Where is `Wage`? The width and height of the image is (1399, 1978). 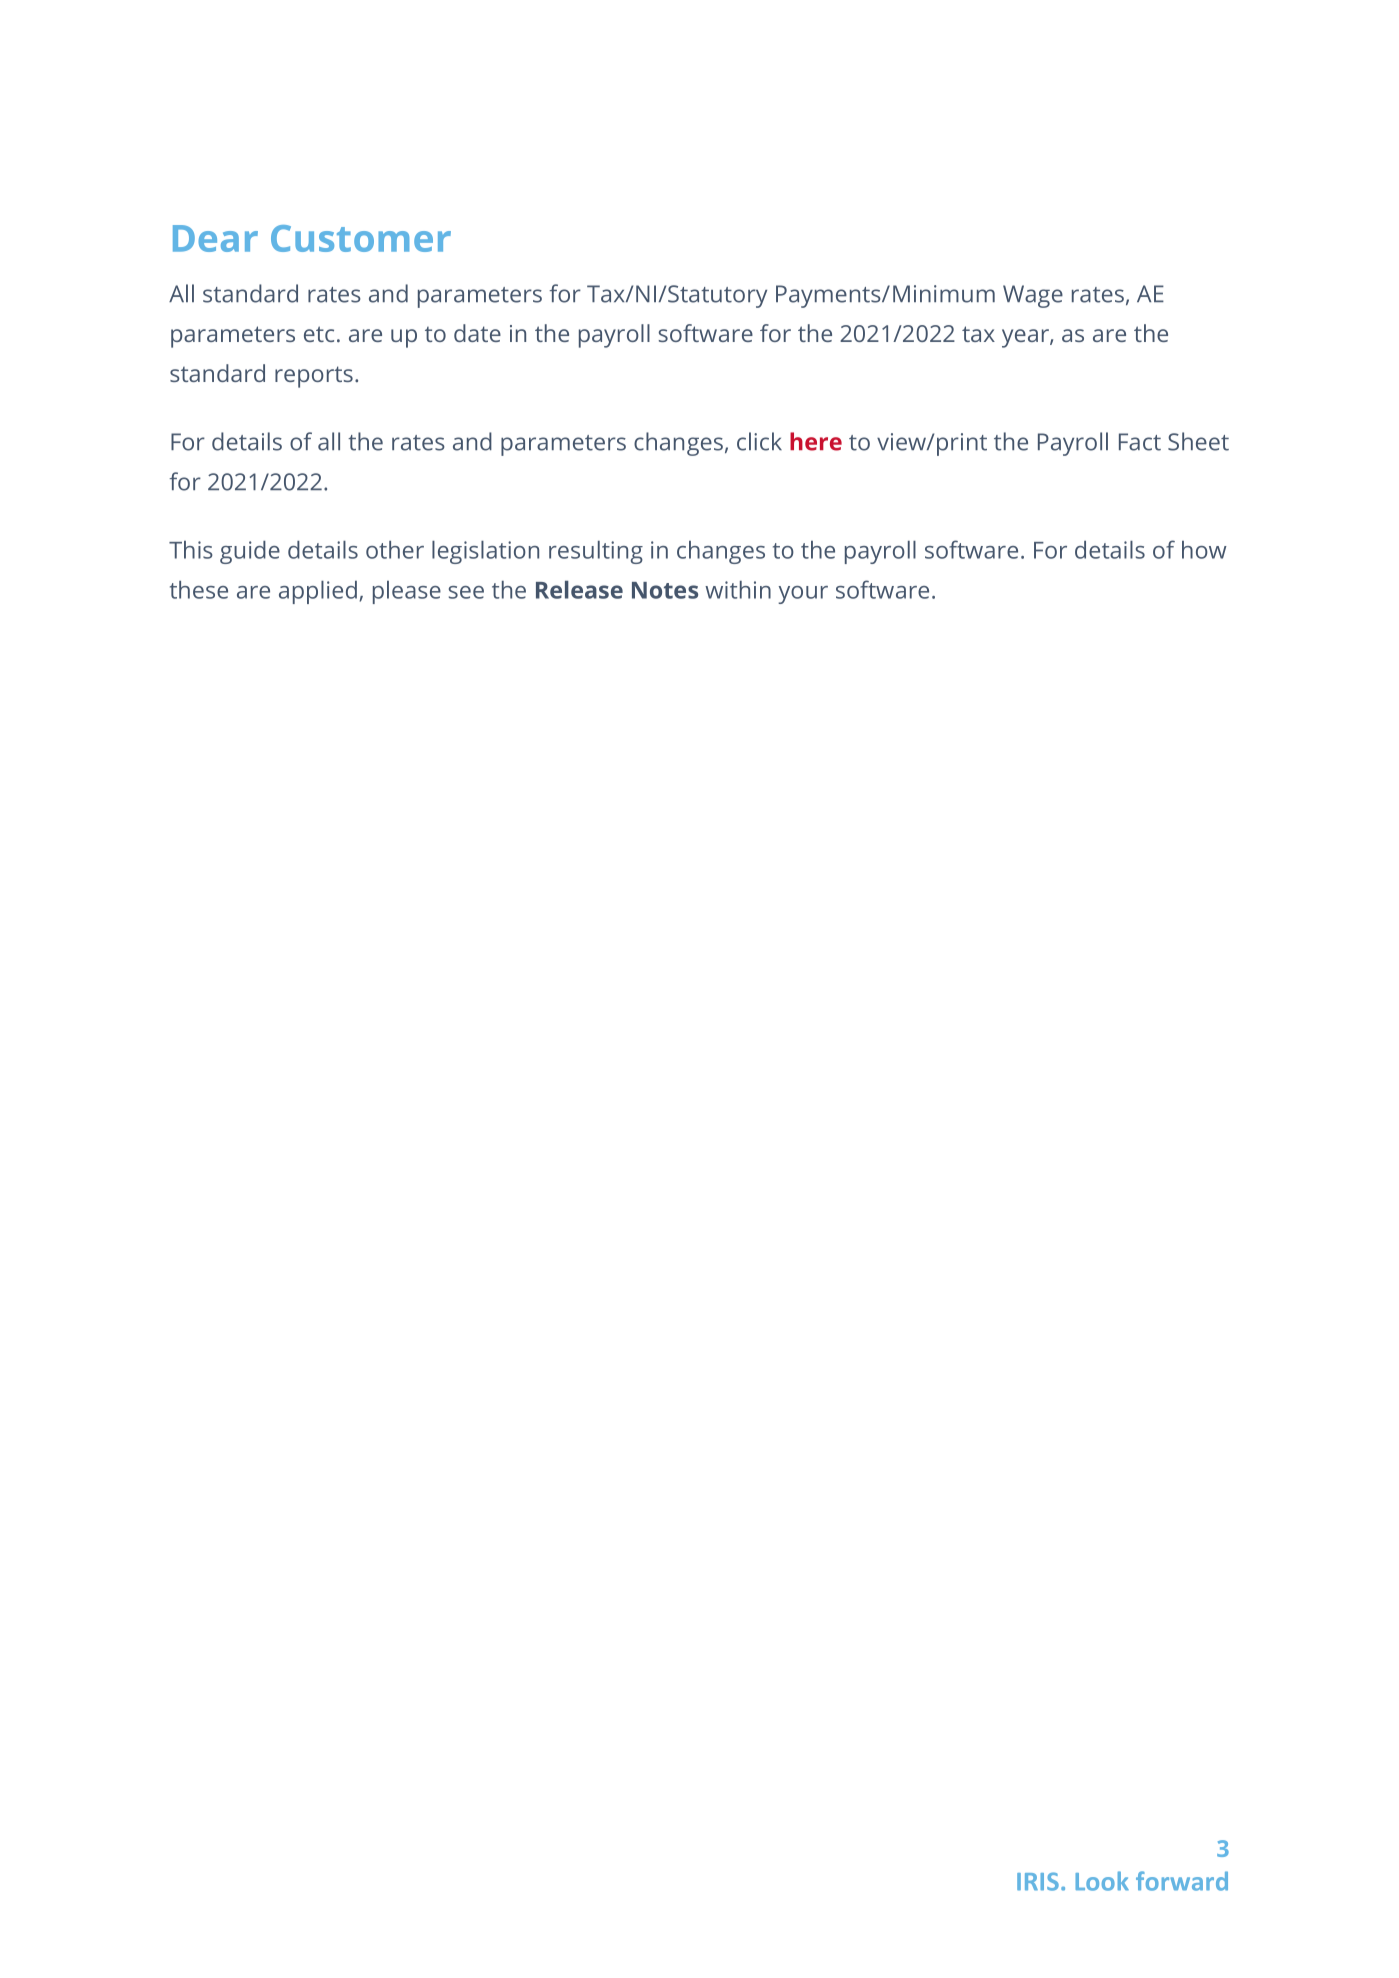 Wage is located at coordinates (1033, 296).
